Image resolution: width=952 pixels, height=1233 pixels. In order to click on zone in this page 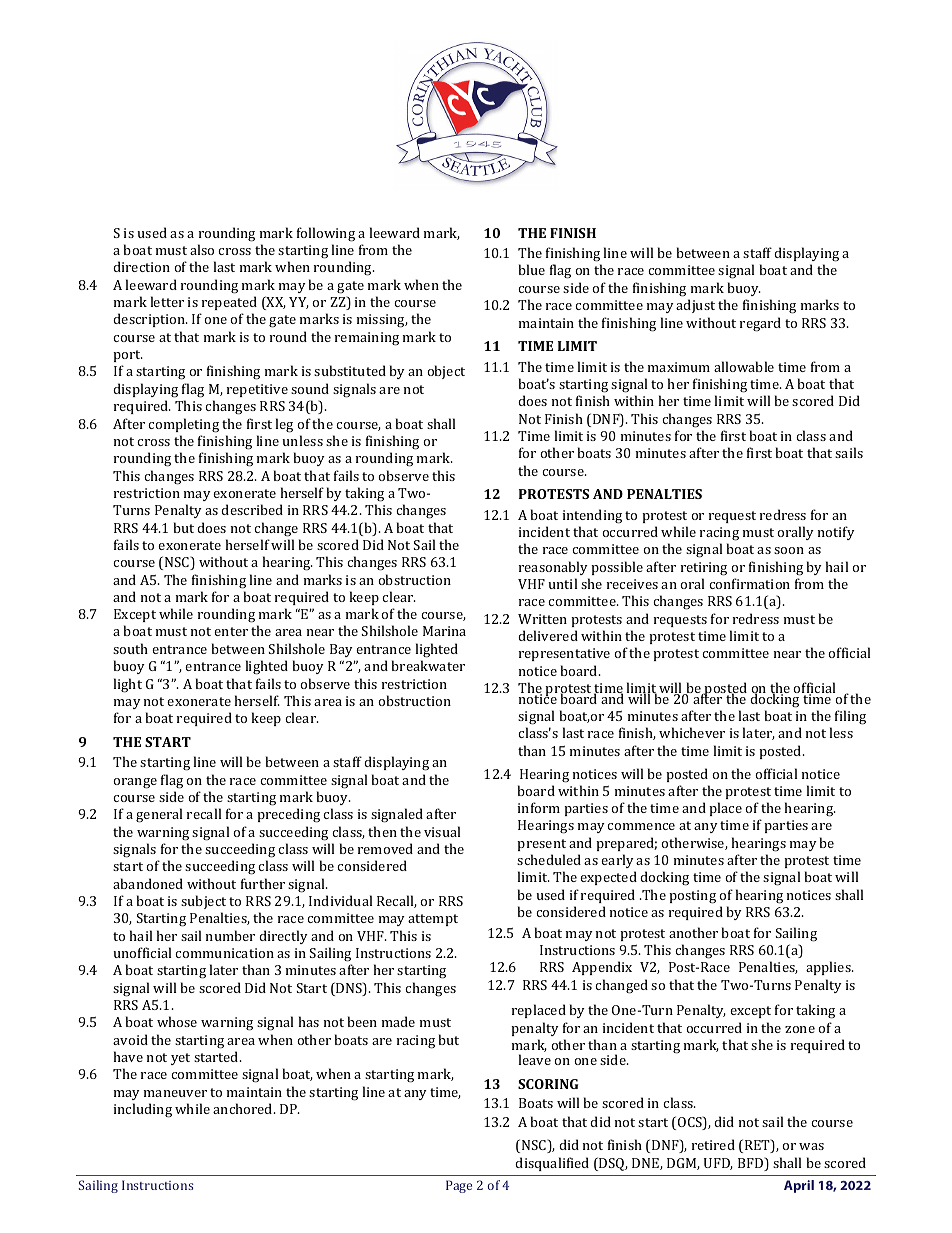, I will do `click(800, 1029)`.
